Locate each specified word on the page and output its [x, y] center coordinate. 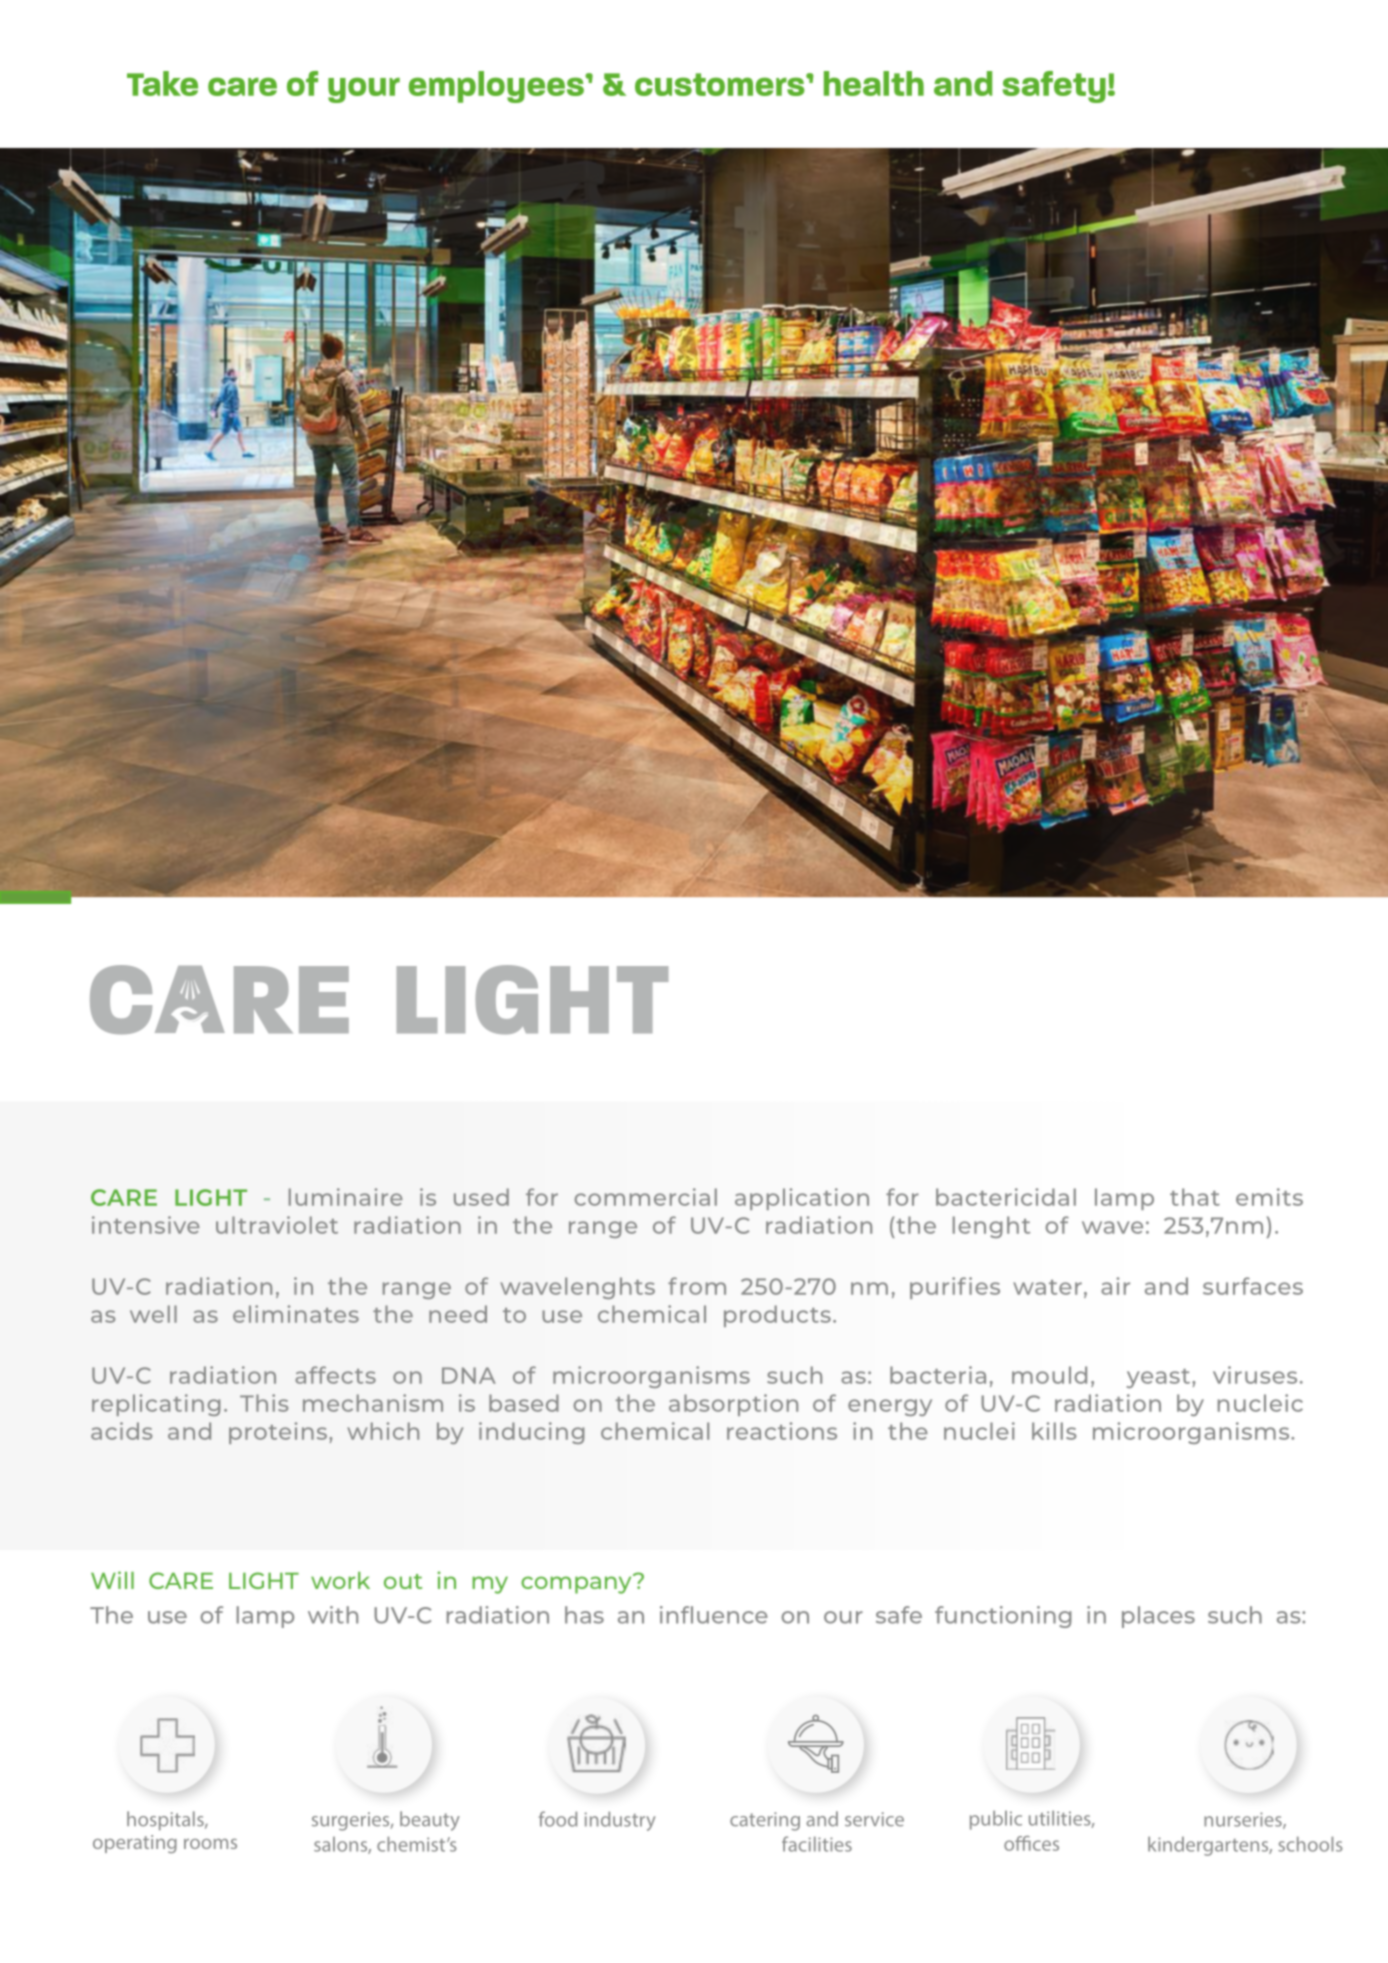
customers [721, 84]
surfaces [1253, 1286]
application [802, 1199]
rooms [210, 1844]
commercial [645, 1197]
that [1195, 1197]
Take [162, 83]
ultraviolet [277, 1225]
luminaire [346, 1197]
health [874, 83]
